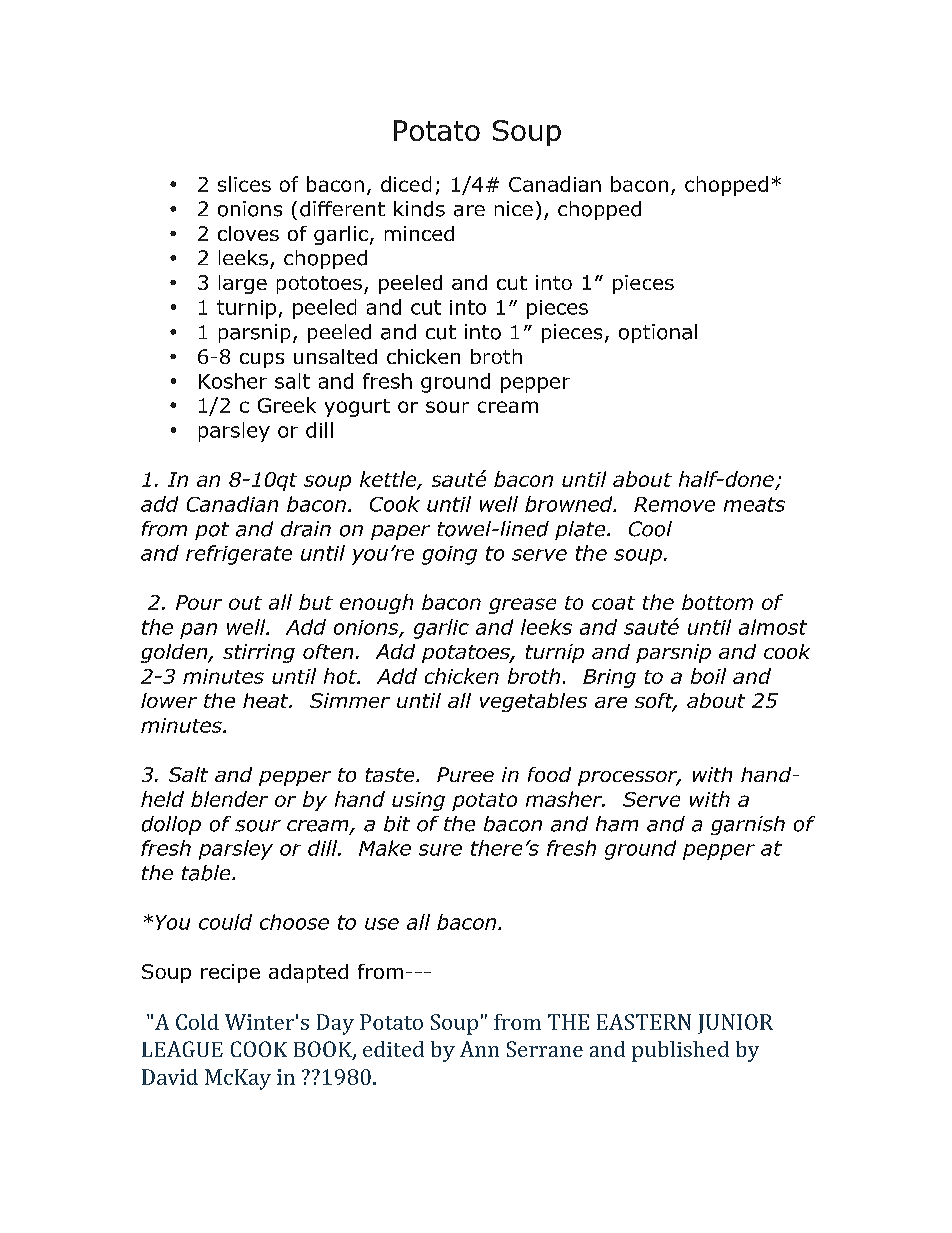  What do you see at coordinates (449, 555) in the screenshot?
I see `going` at bounding box center [449, 555].
